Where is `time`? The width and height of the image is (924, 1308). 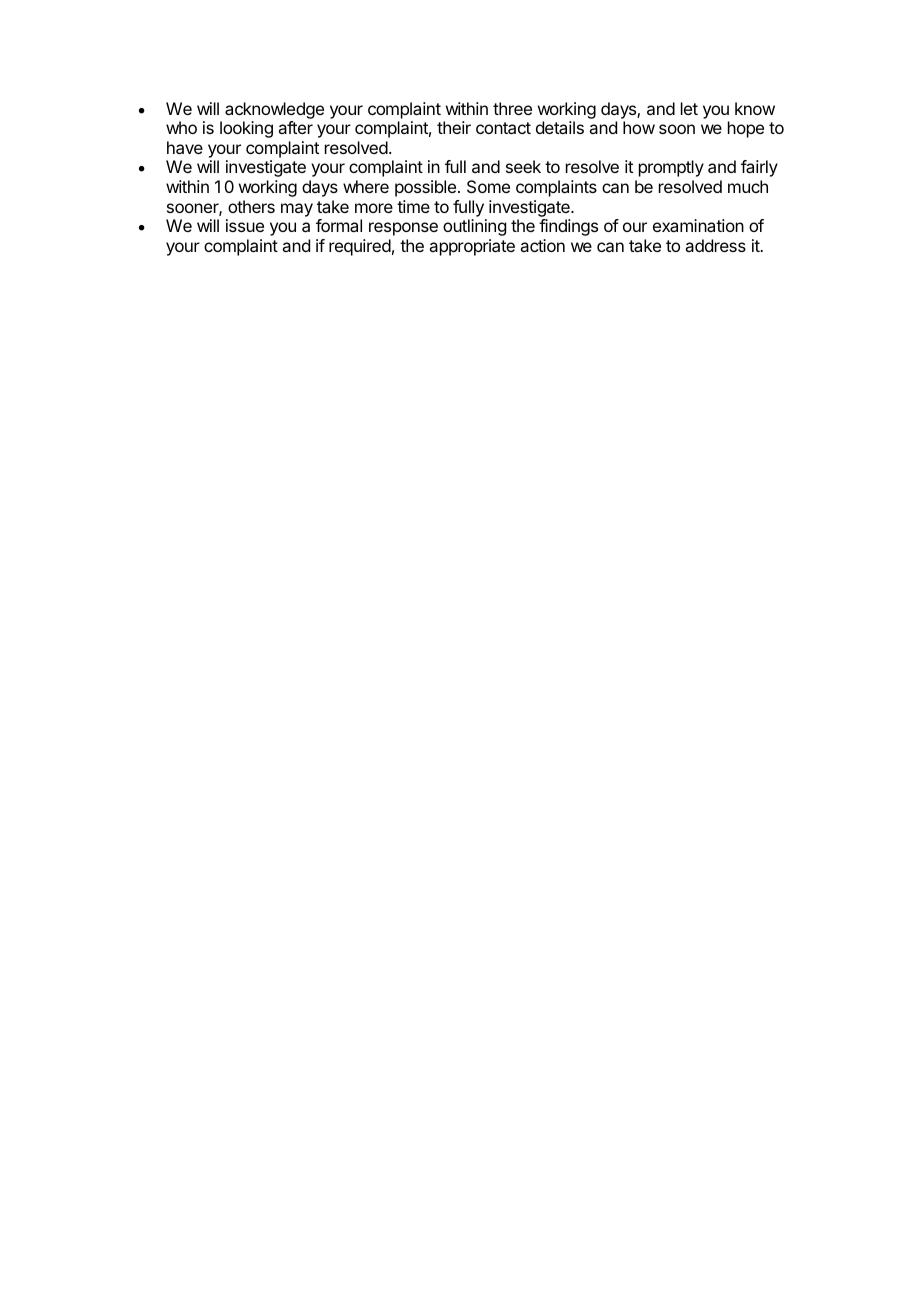
time is located at coordinates (413, 206).
